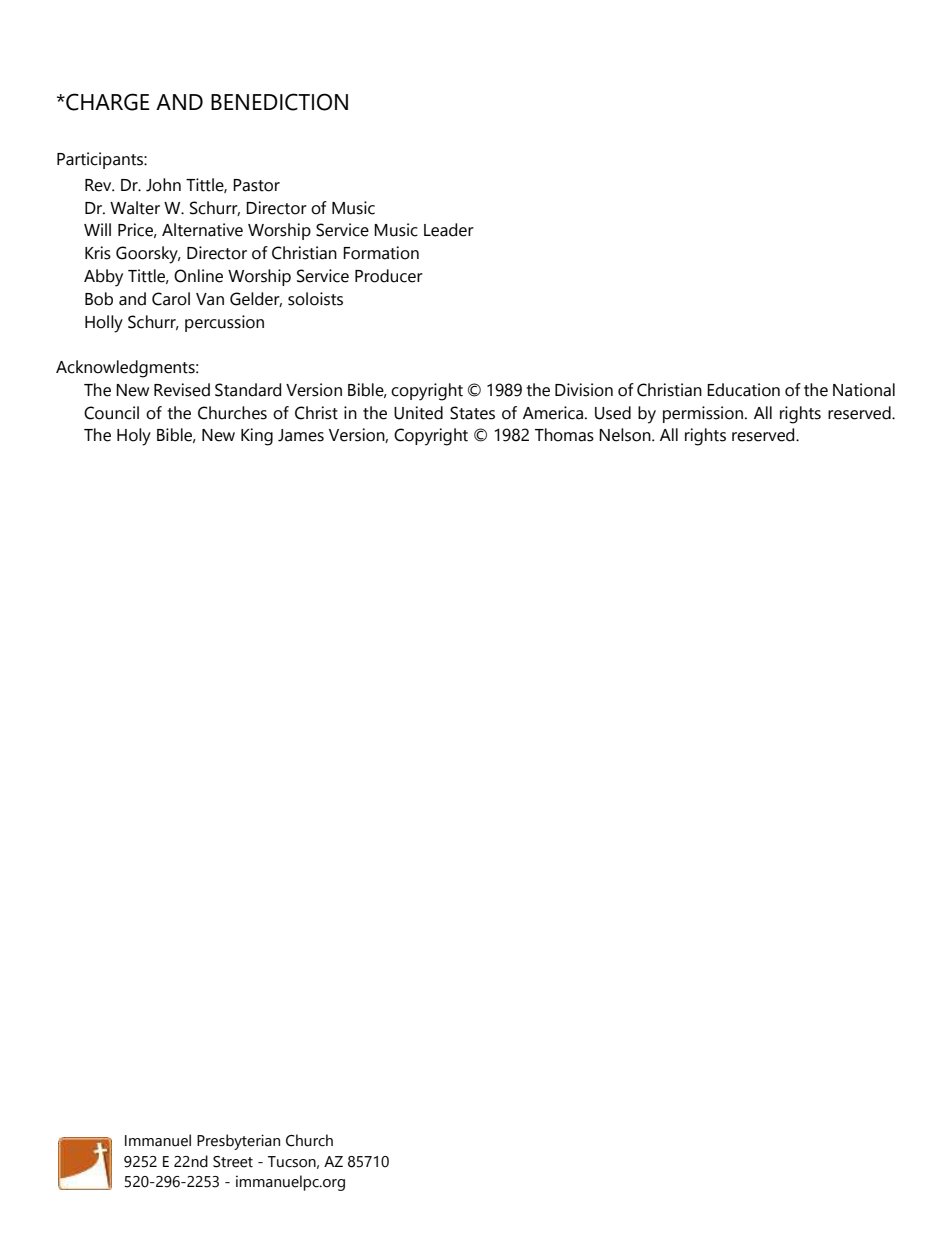  Describe the element at coordinates (163, 185) in the page. I see `John` at that location.
